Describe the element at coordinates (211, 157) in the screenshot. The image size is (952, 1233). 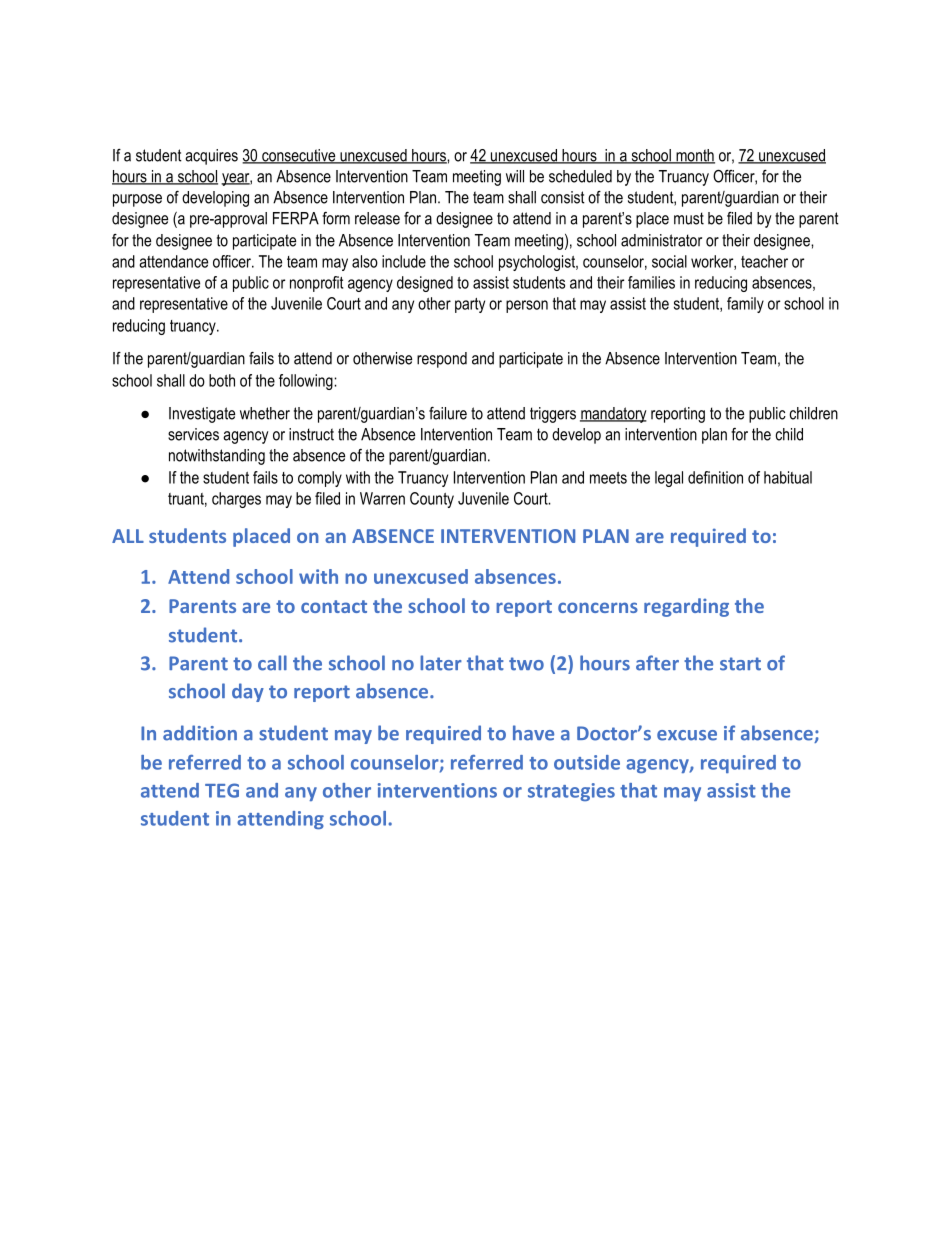
I see `acquires` at that location.
